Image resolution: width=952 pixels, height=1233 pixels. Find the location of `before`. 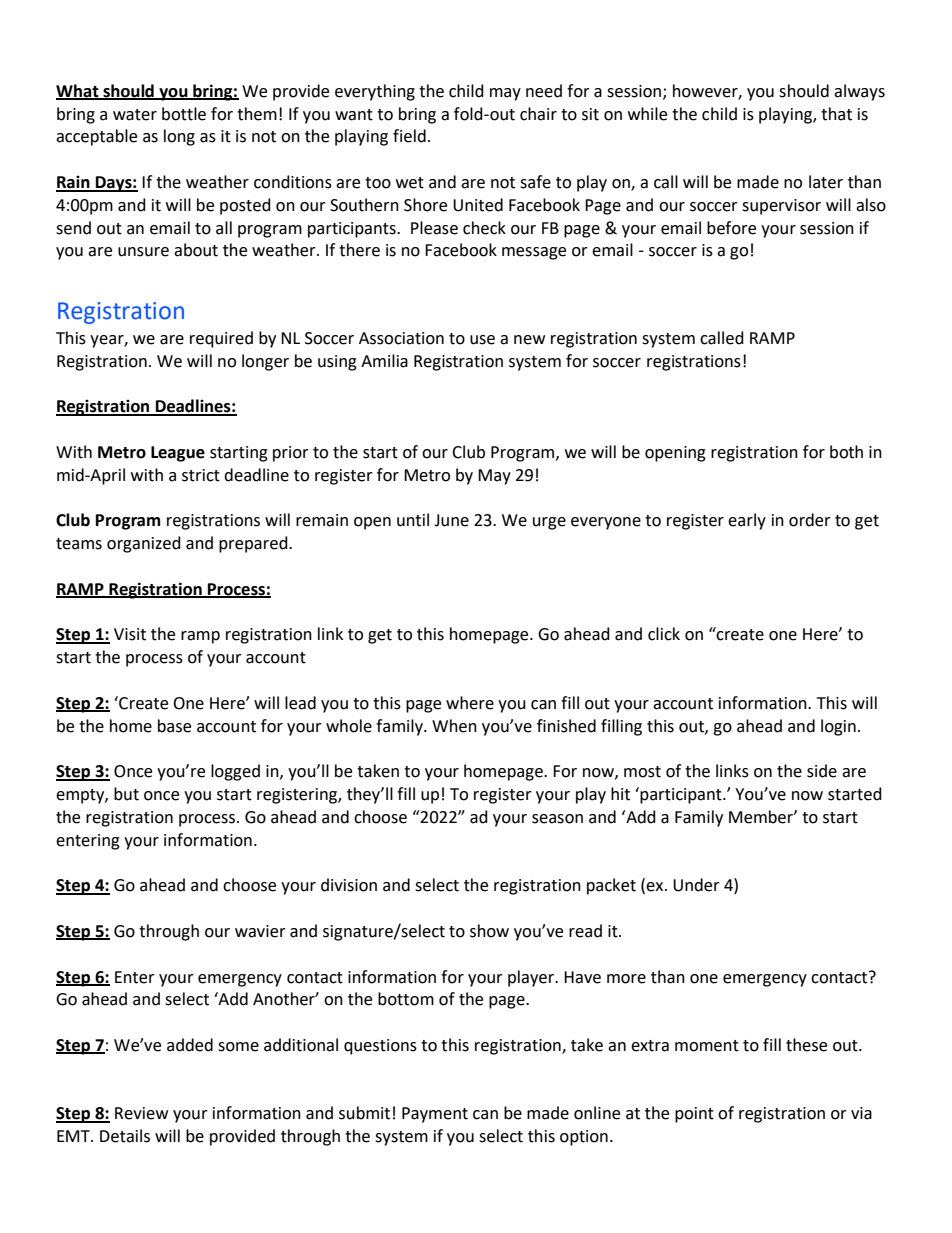

before is located at coordinates (731, 228).
